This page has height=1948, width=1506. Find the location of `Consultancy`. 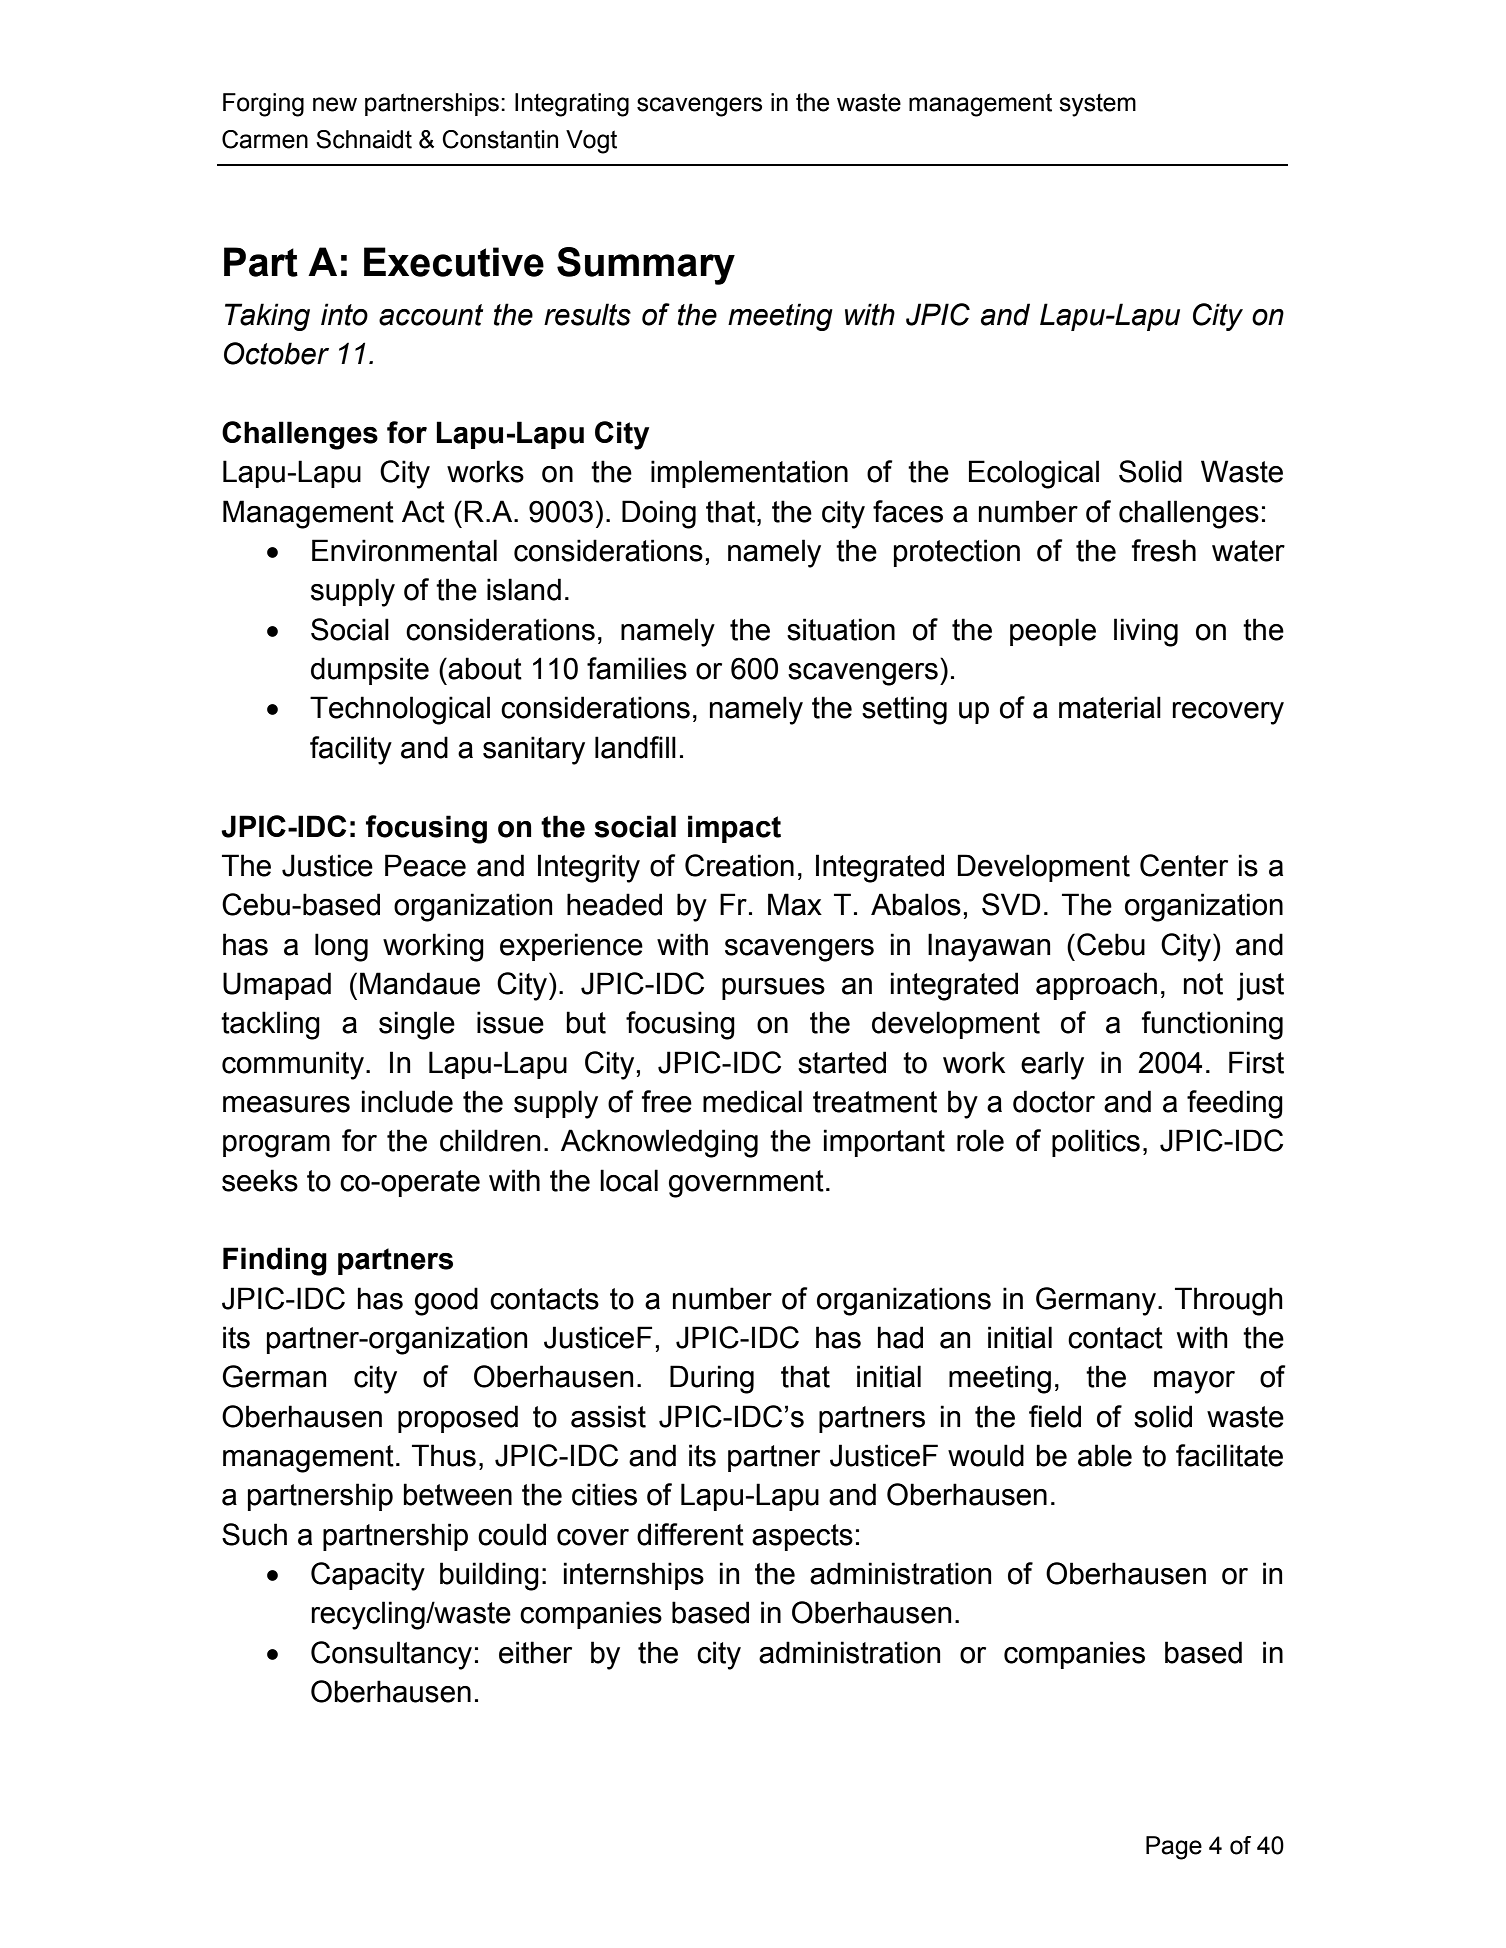

Consultancy is located at coordinates (391, 1655).
